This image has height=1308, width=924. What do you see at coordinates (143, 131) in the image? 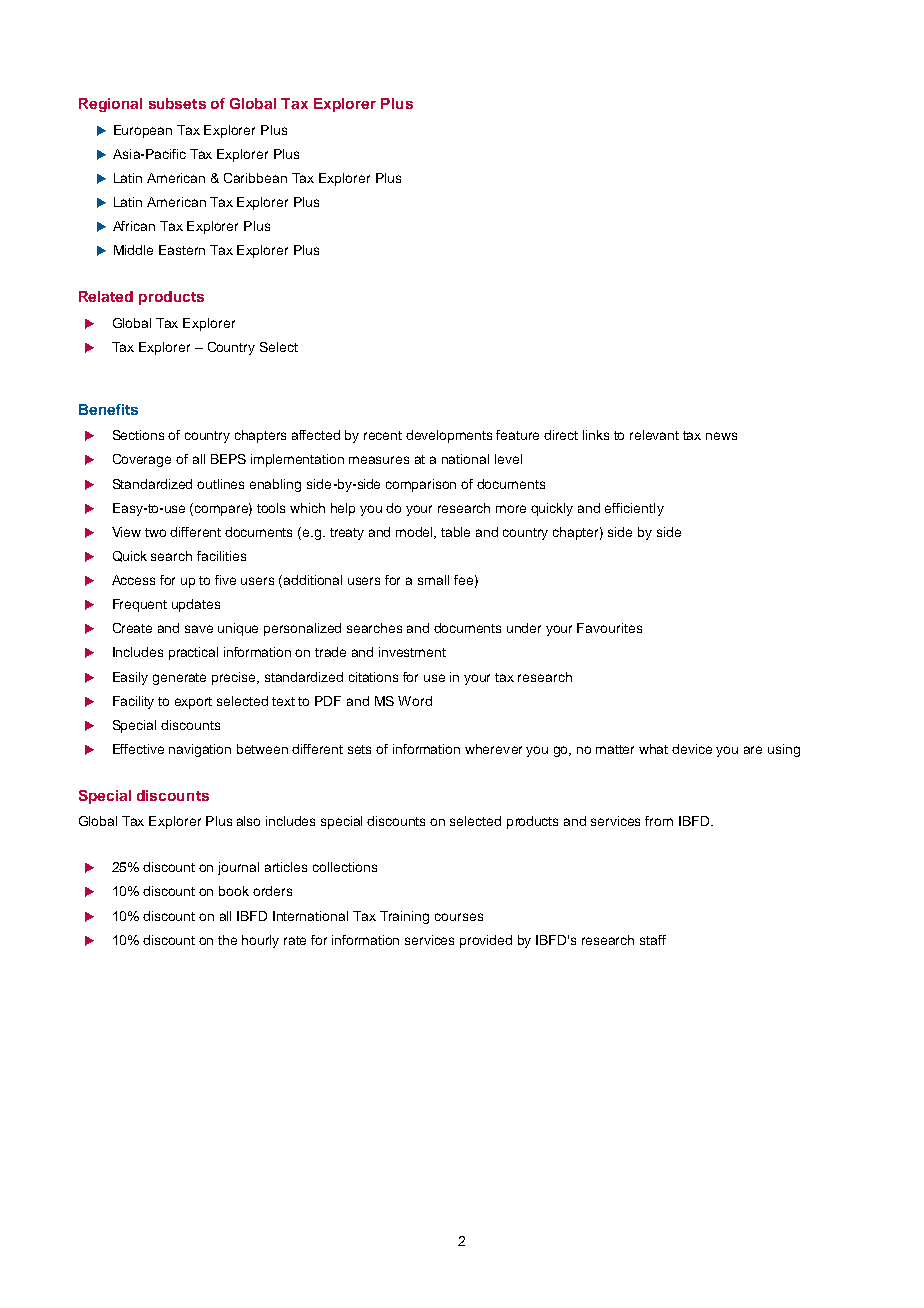
I see `European` at bounding box center [143, 131].
